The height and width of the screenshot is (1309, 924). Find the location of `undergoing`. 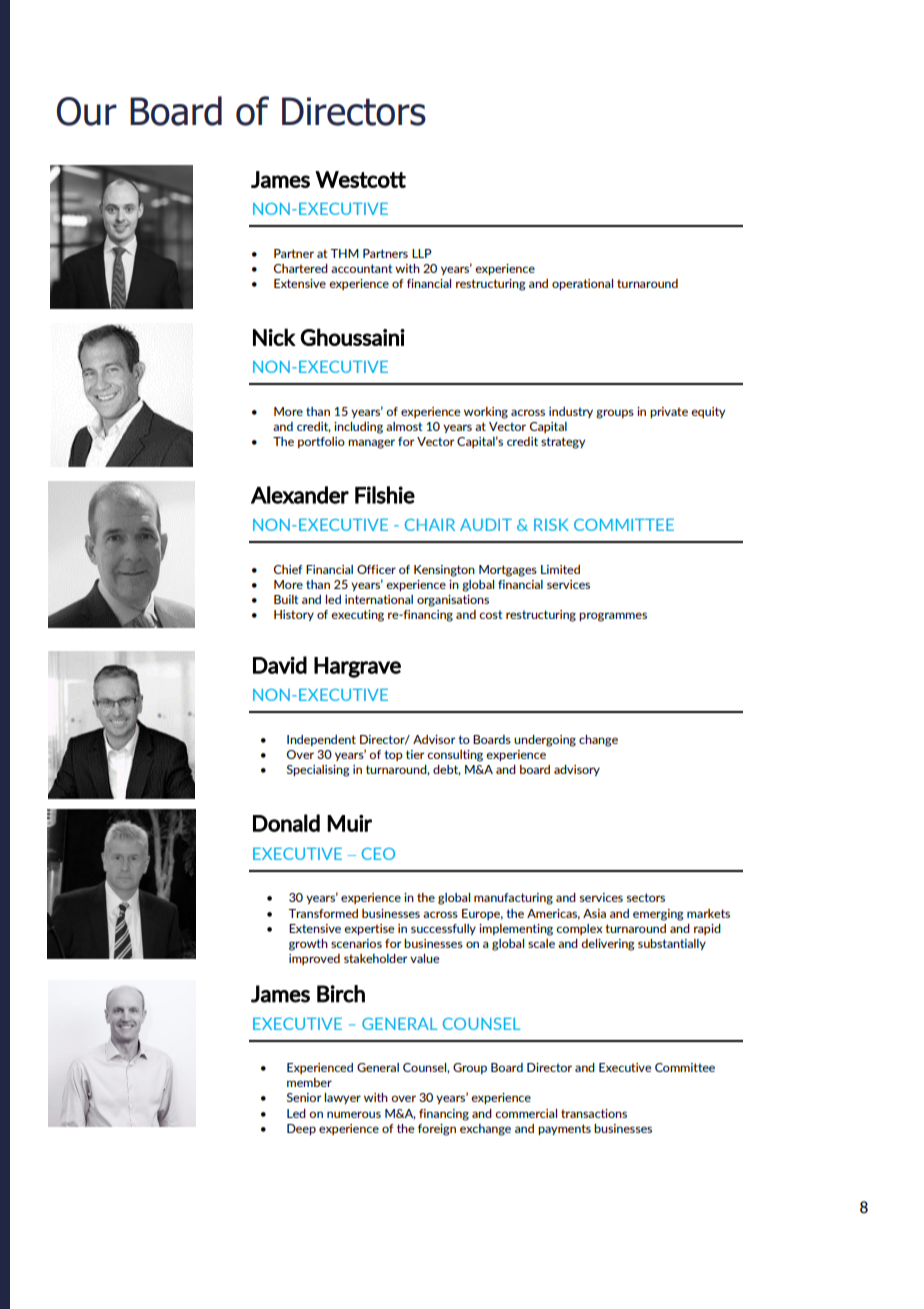

undergoing is located at coordinates (545, 741).
